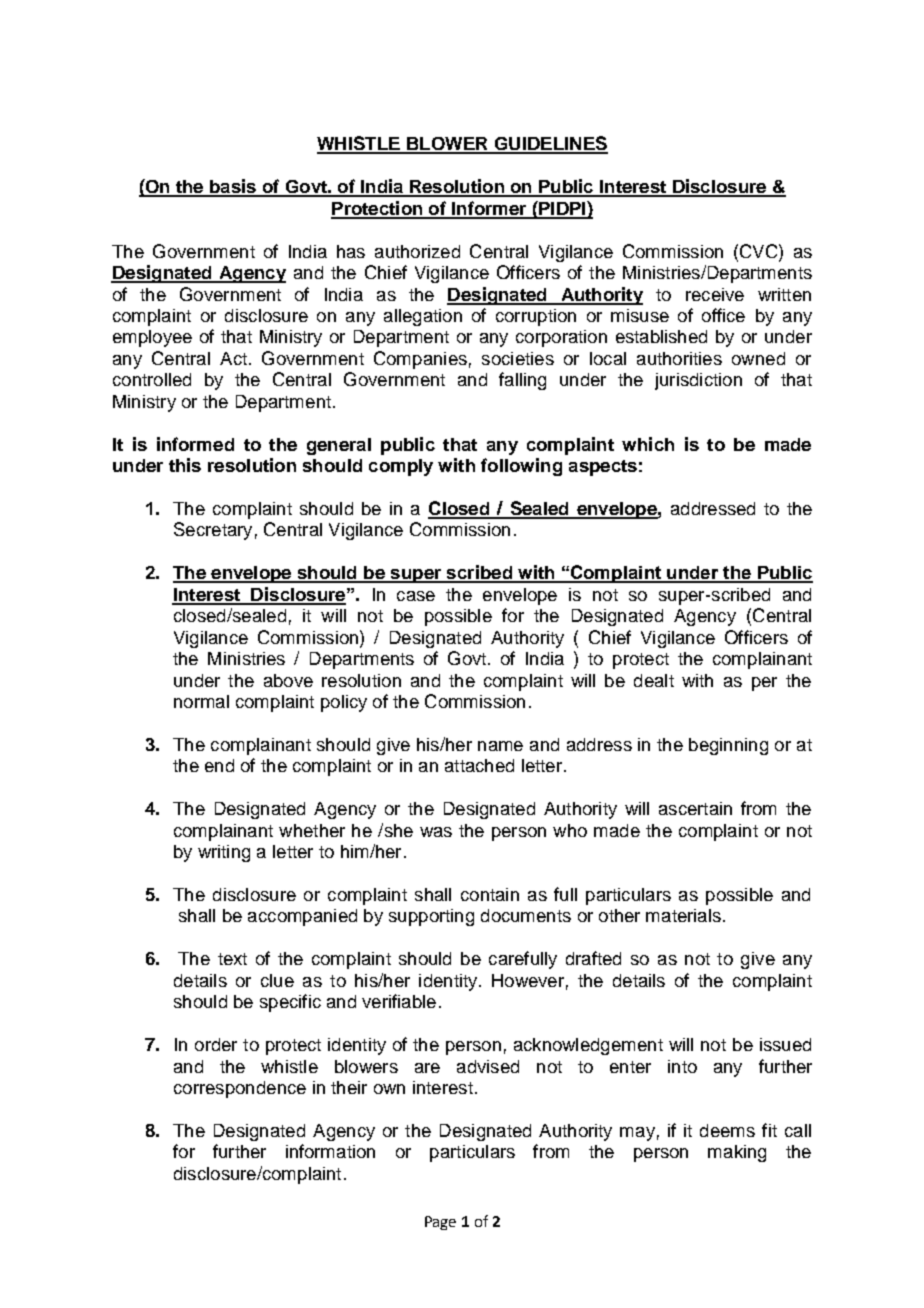 The height and width of the image is (1308, 924). I want to click on text, so click(232, 959).
